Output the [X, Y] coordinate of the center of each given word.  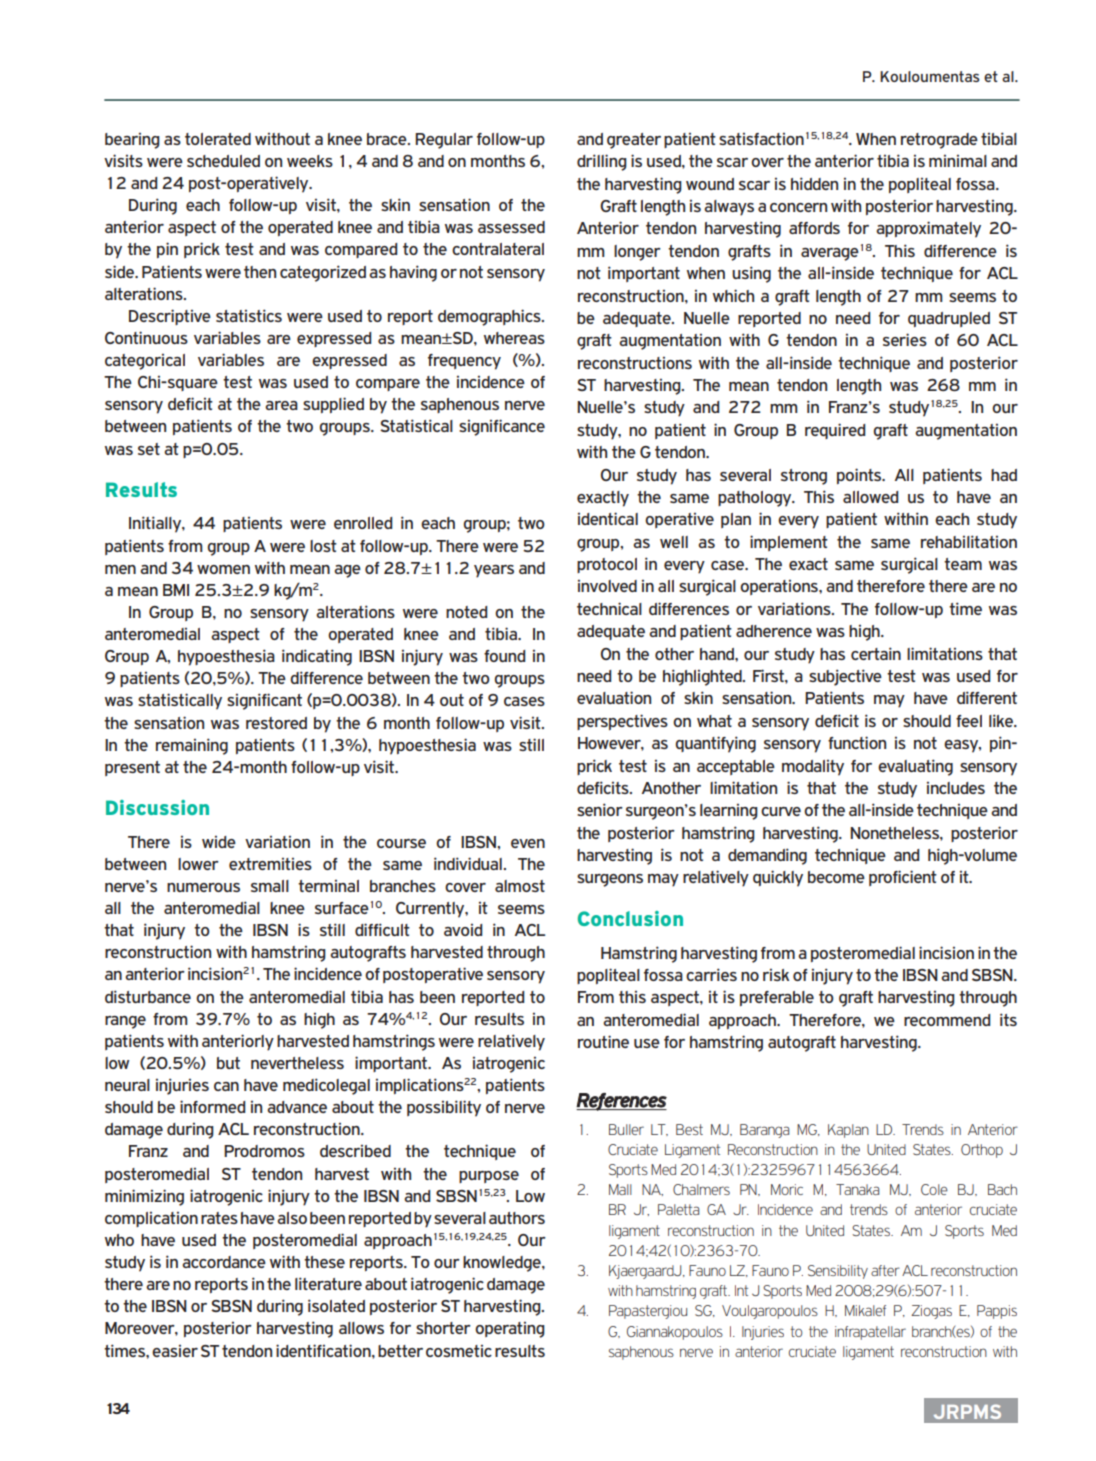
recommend [947, 1020]
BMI [176, 590]
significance [502, 427]
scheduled [223, 161]
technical [609, 608]
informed [212, 1106]
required [835, 431]
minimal [958, 161]
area [281, 405]
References [621, 1102]
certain [876, 653]
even [528, 843]
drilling [602, 162]
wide [219, 842]
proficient [903, 878]
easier [175, 1351]
